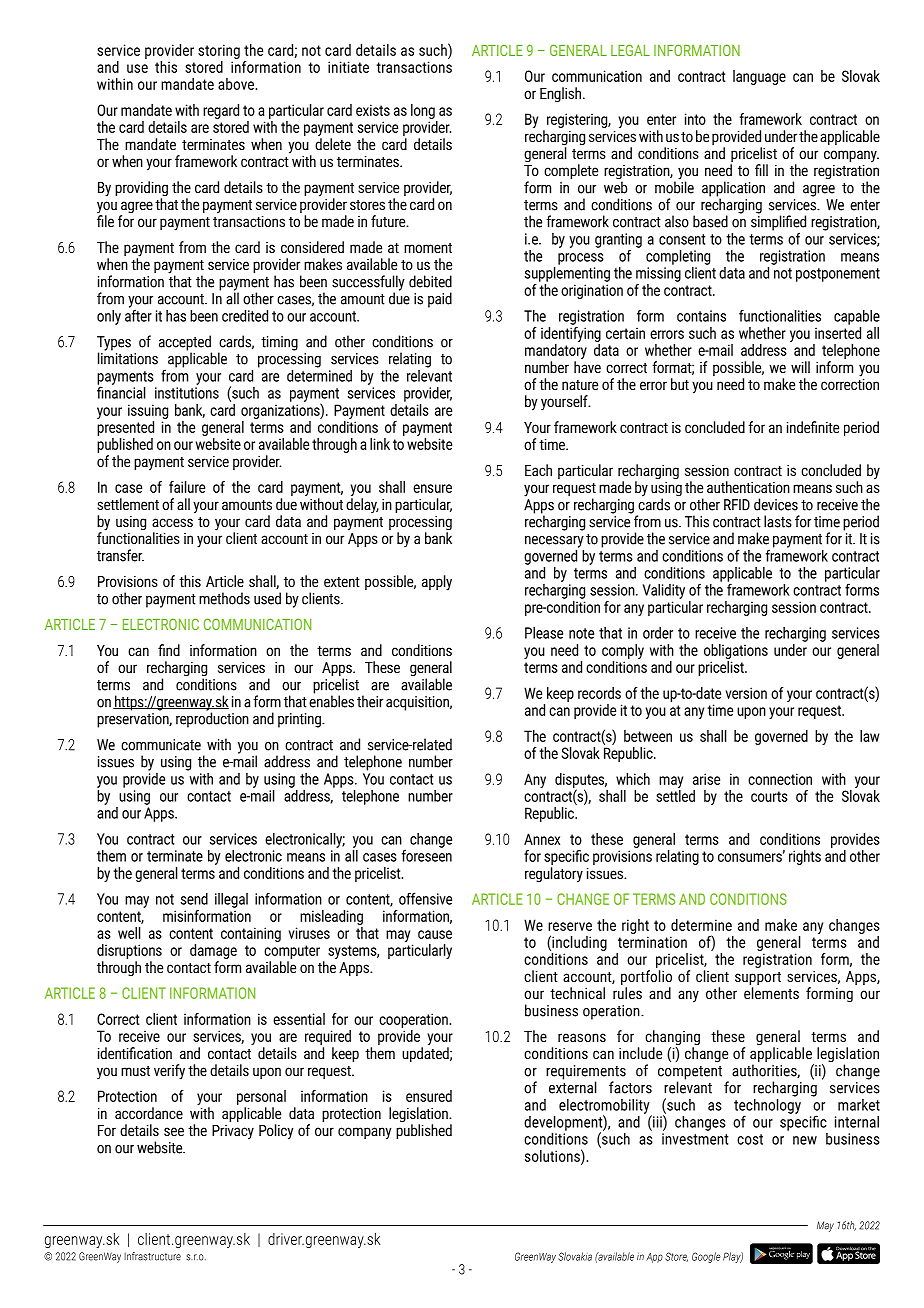 The width and height of the screenshot is (924, 1308). What do you see at coordinates (423, 111) in the screenshot?
I see `long` at bounding box center [423, 111].
